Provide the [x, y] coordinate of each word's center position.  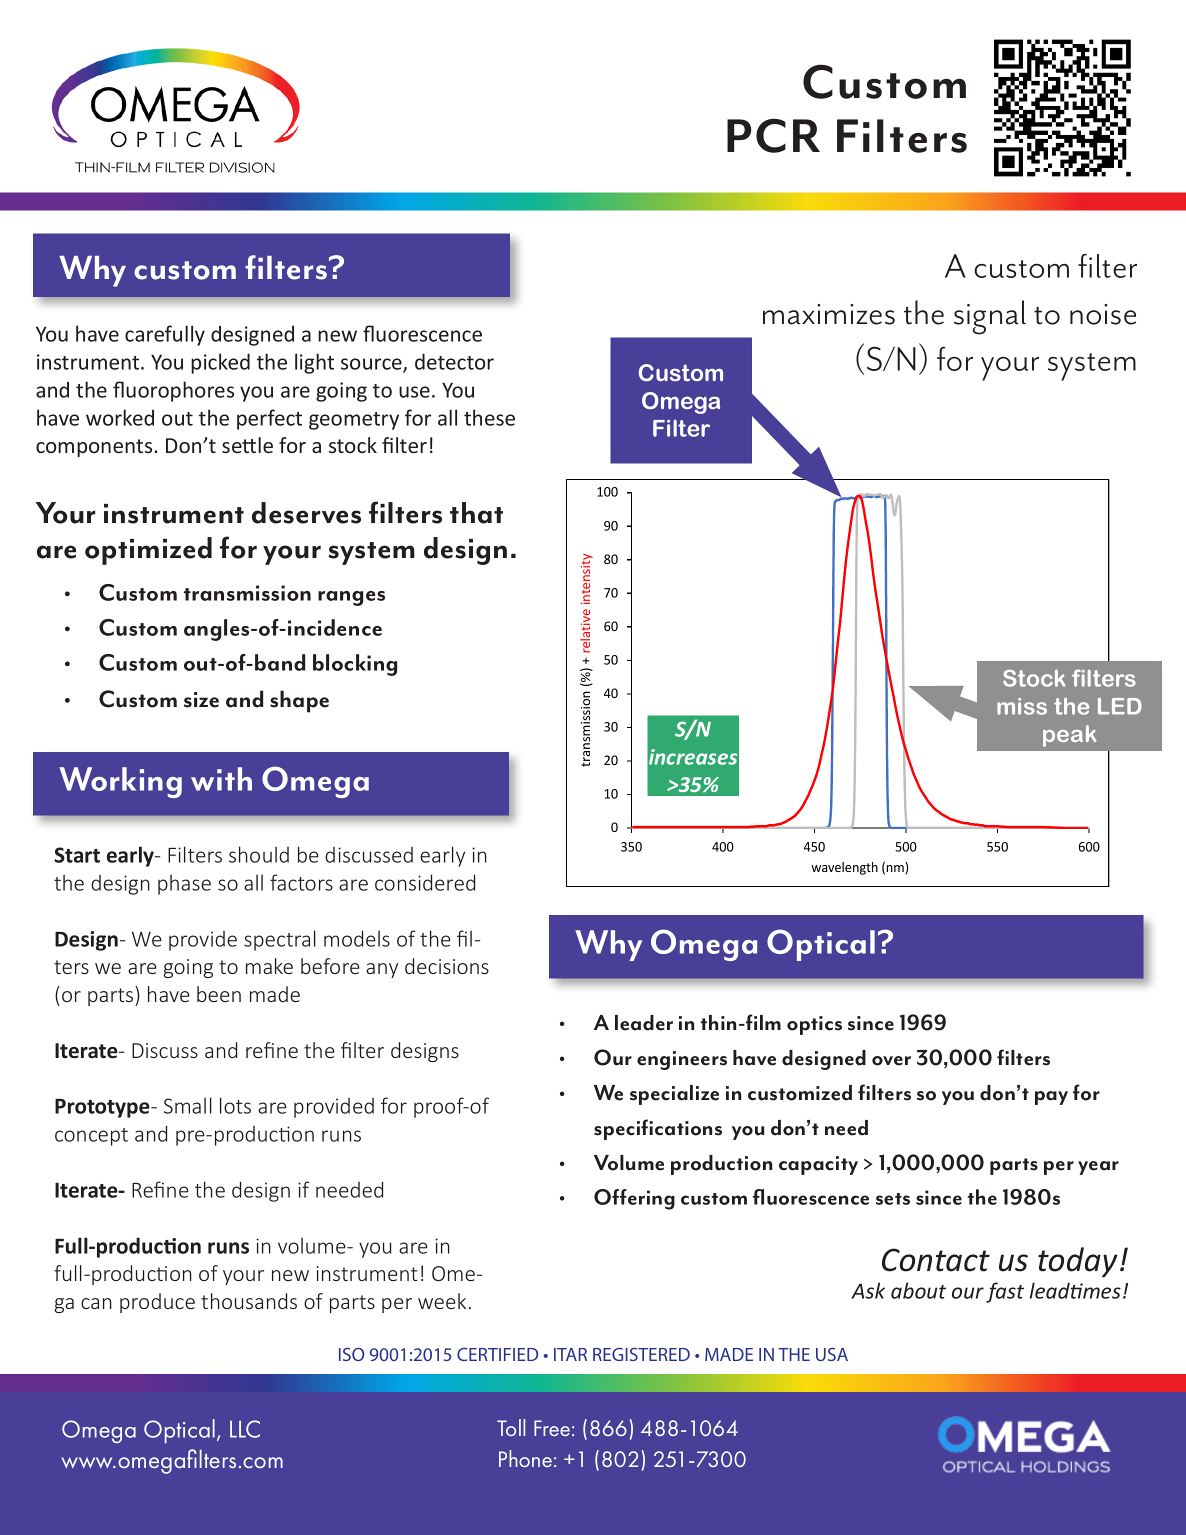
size [201, 700]
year [1098, 1168]
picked [220, 363]
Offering [634, 1199]
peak [1069, 736]
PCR [773, 135]
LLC [245, 1429]
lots [235, 1105]
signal [990, 317]
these [489, 417]
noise [1103, 314]
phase [184, 885]
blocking [355, 665]
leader [644, 1023]
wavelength [844, 868]
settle [247, 445]
